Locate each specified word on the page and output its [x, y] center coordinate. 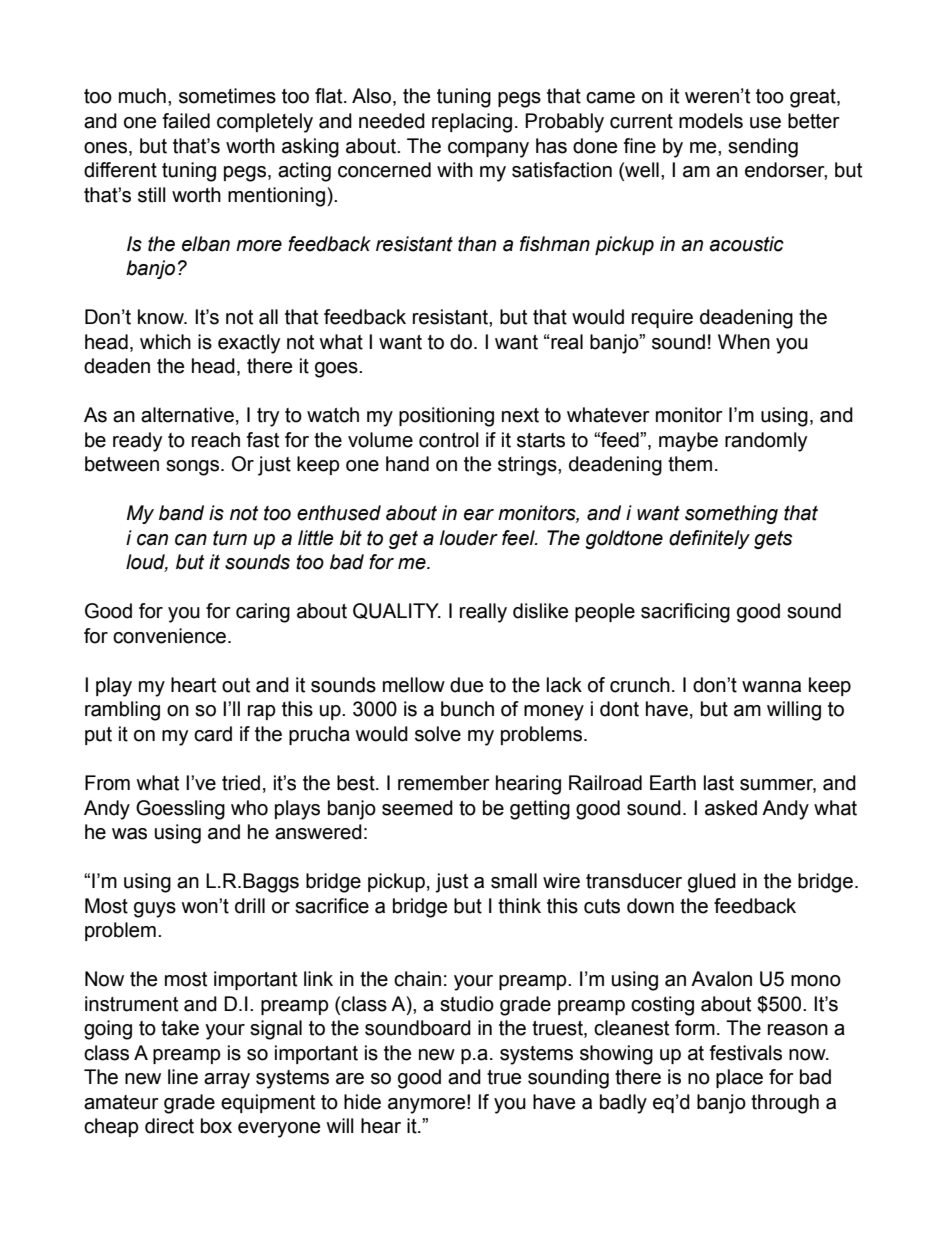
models [711, 121]
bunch [467, 709]
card [213, 734]
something [731, 514]
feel [519, 538]
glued [712, 883]
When [744, 342]
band [181, 513]
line [183, 1077]
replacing [472, 123]
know [162, 317]
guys [155, 910]
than [477, 244]
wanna [771, 687]
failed [186, 121]
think [519, 906]
